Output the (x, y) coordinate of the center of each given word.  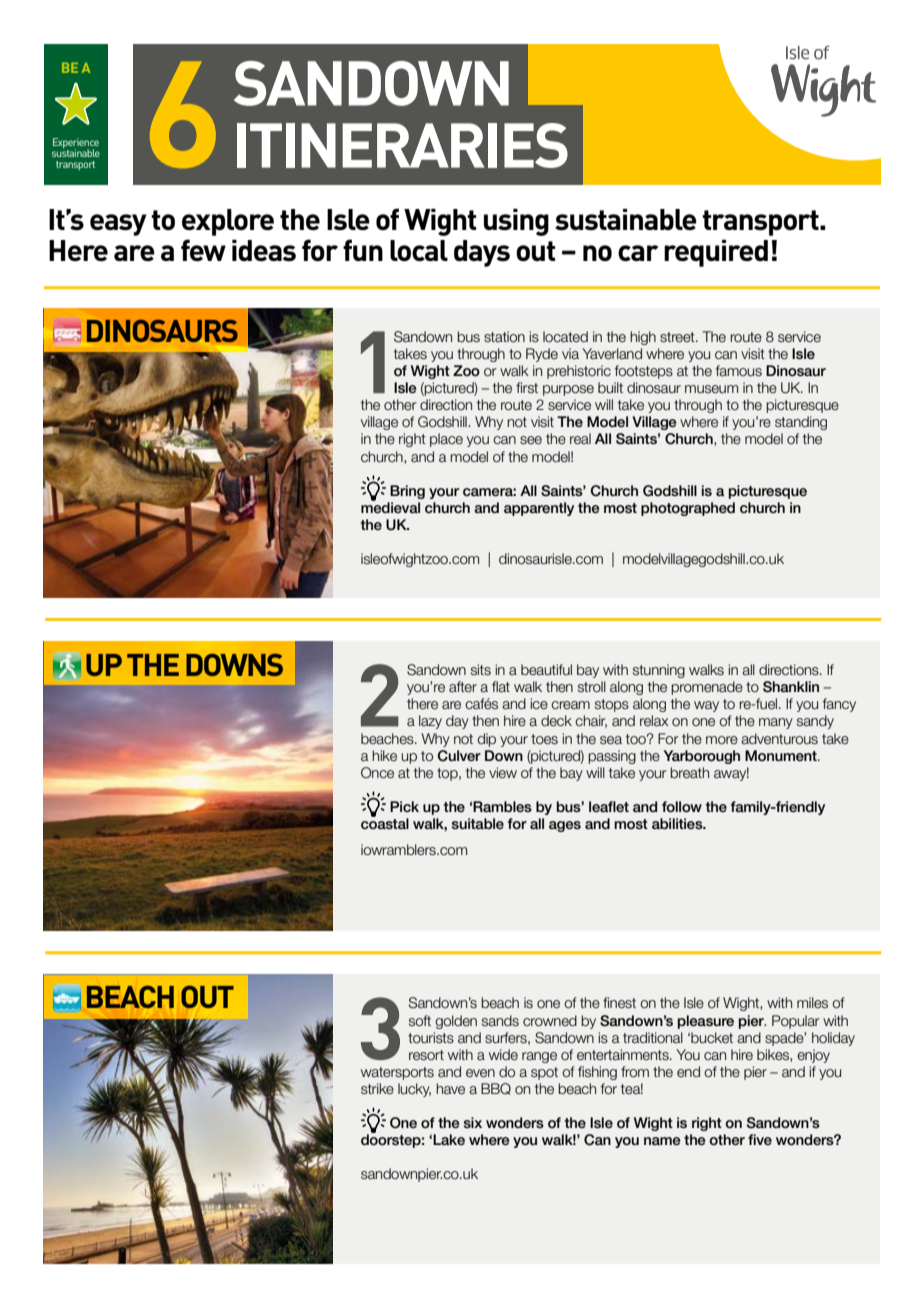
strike (377, 1088)
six (473, 1122)
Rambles (502, 806)
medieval (390, 506)
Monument (782, 755)
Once (377, 773)
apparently (539, 509)
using (516, 222)
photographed (688, 509)
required (716, 253)
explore (228, 222)
